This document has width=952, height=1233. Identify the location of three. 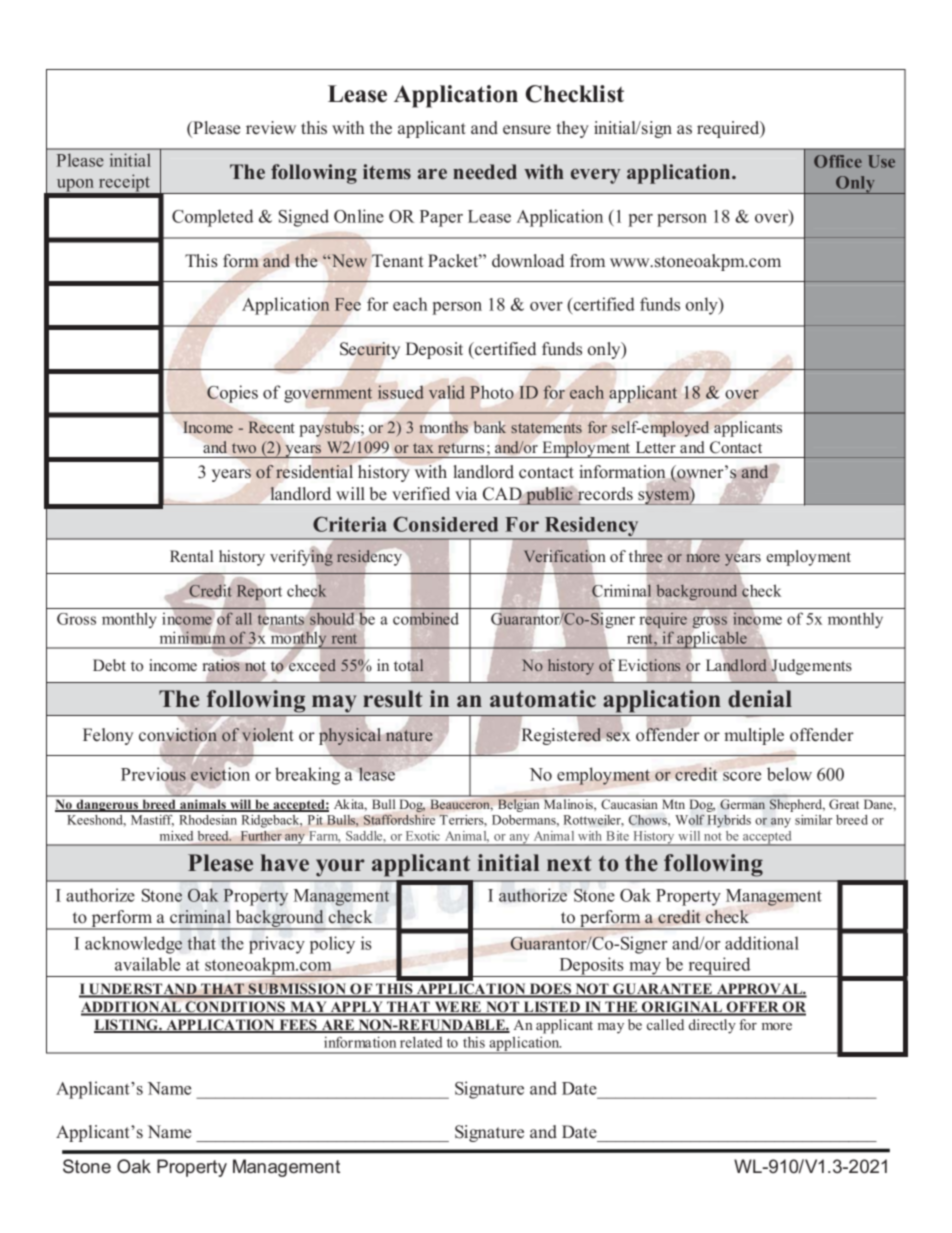
(647, 556).
